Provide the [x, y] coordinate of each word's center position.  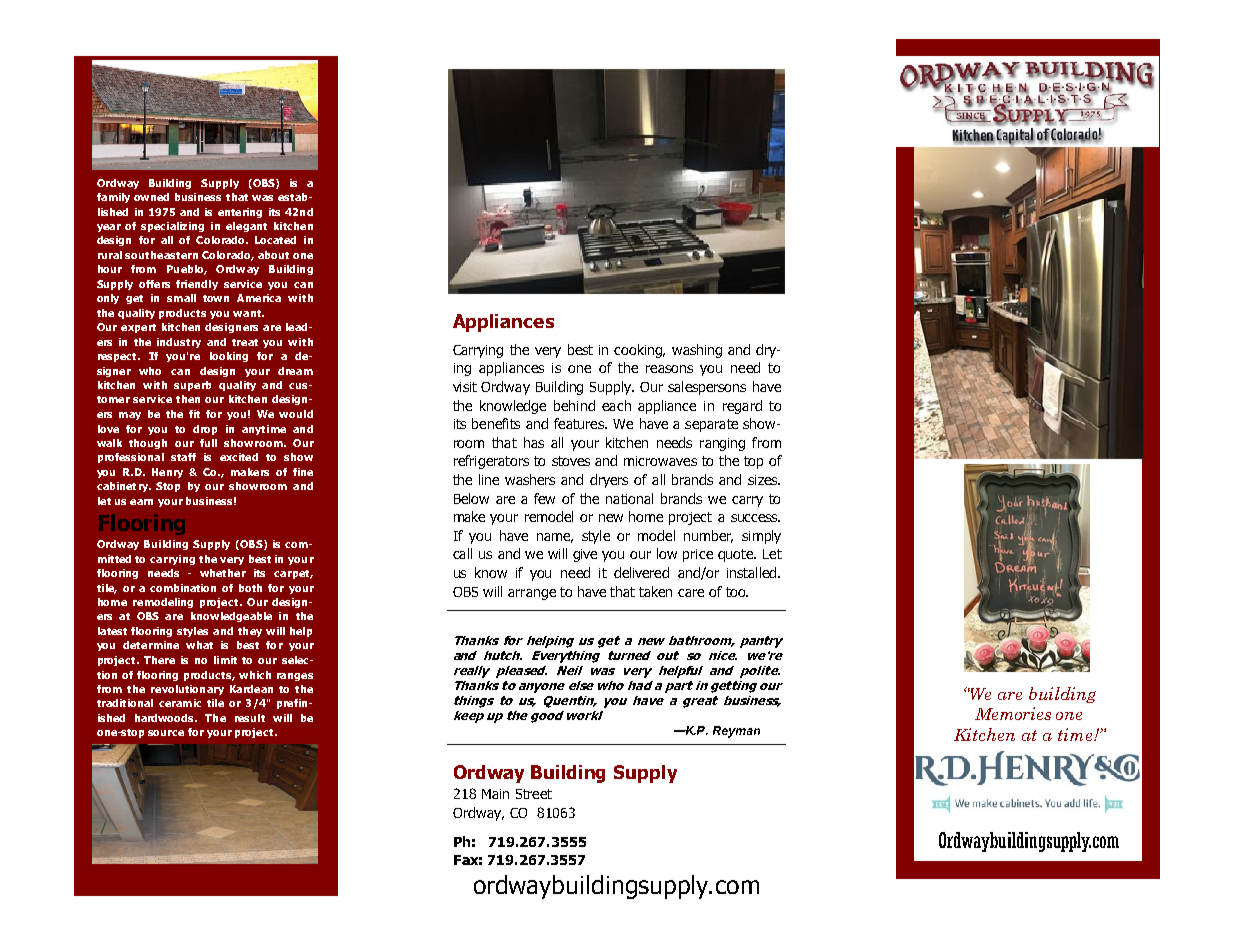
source [166, 733]
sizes [764, 480]
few [544, 498]
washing [697, 351]
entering [240, 213]
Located [275, 240]
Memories [1013, 713]
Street [534, 794]
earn [141, 502]
